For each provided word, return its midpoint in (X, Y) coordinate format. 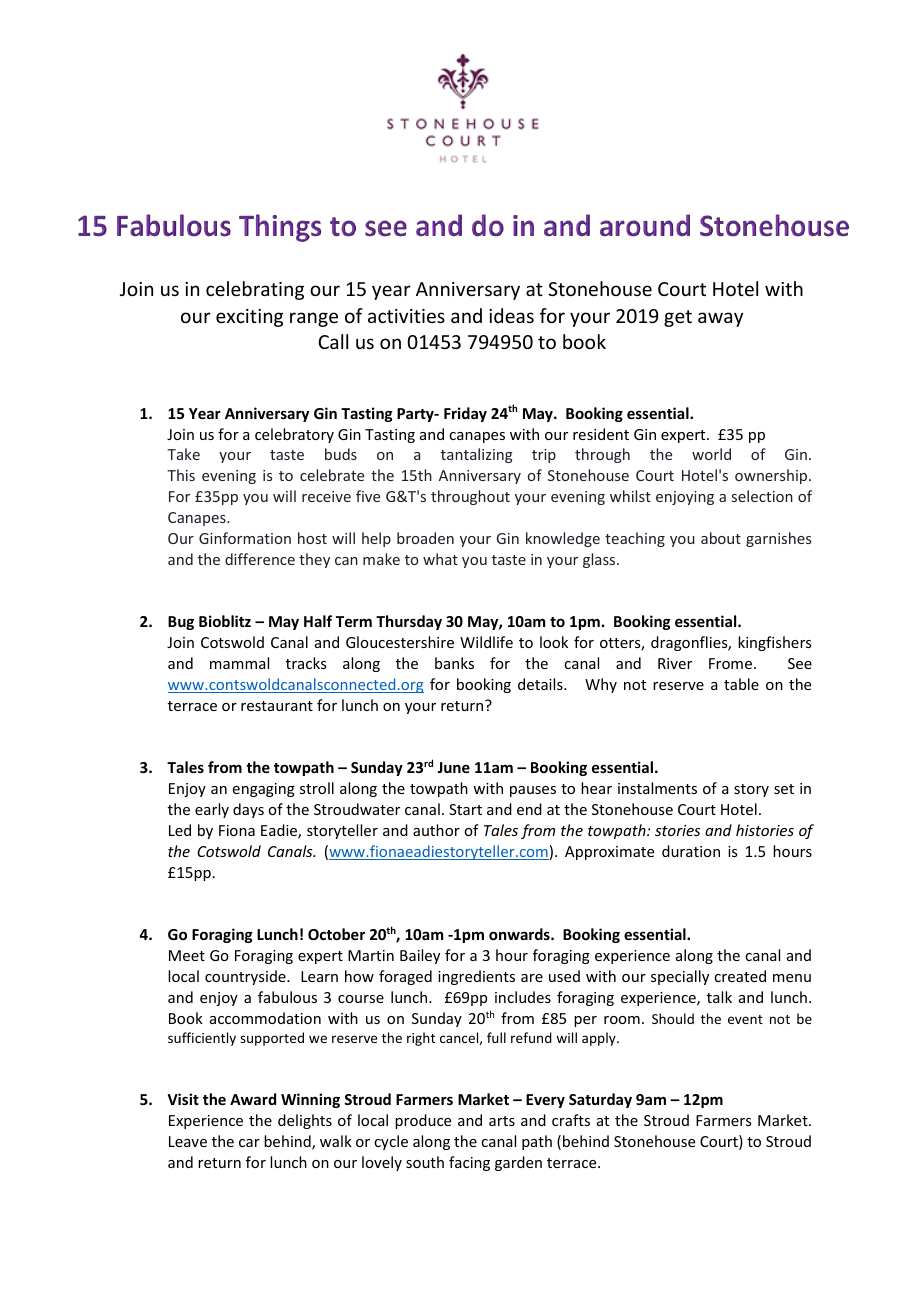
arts (502, 1121)
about (721, 538)
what (440, 559)
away (720, 319)
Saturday (600, 1100)
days (248, 810)
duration (691, 851)
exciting (249, 318)
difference (260, 559)
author (436, 830)
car (249, 1143)
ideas (511, 315)
